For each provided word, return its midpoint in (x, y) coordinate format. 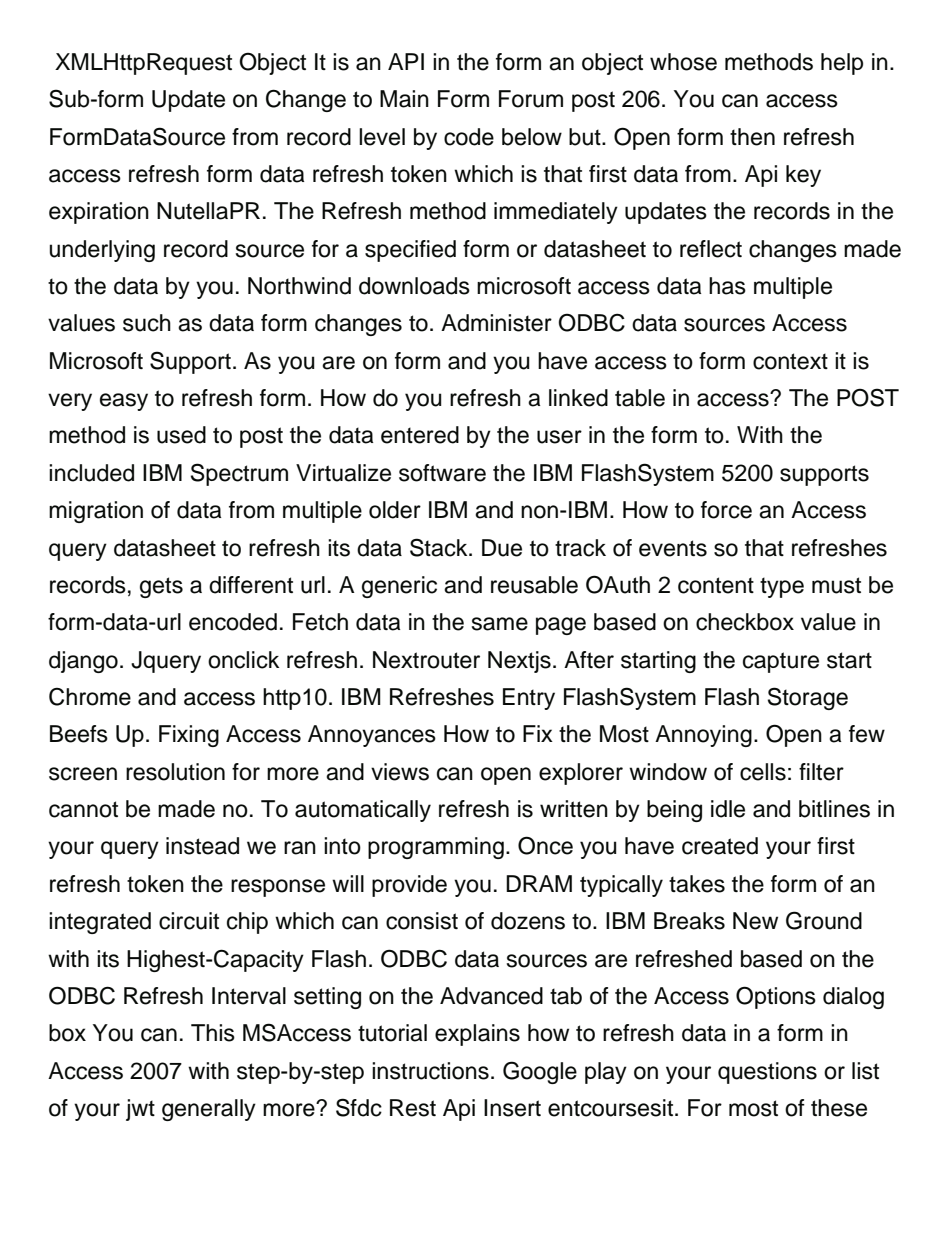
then (752, 137)
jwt (140, 1110)
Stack (440, 547)
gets (161, 587)
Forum (531, 99)
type (782, 587)
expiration (99, 213)
